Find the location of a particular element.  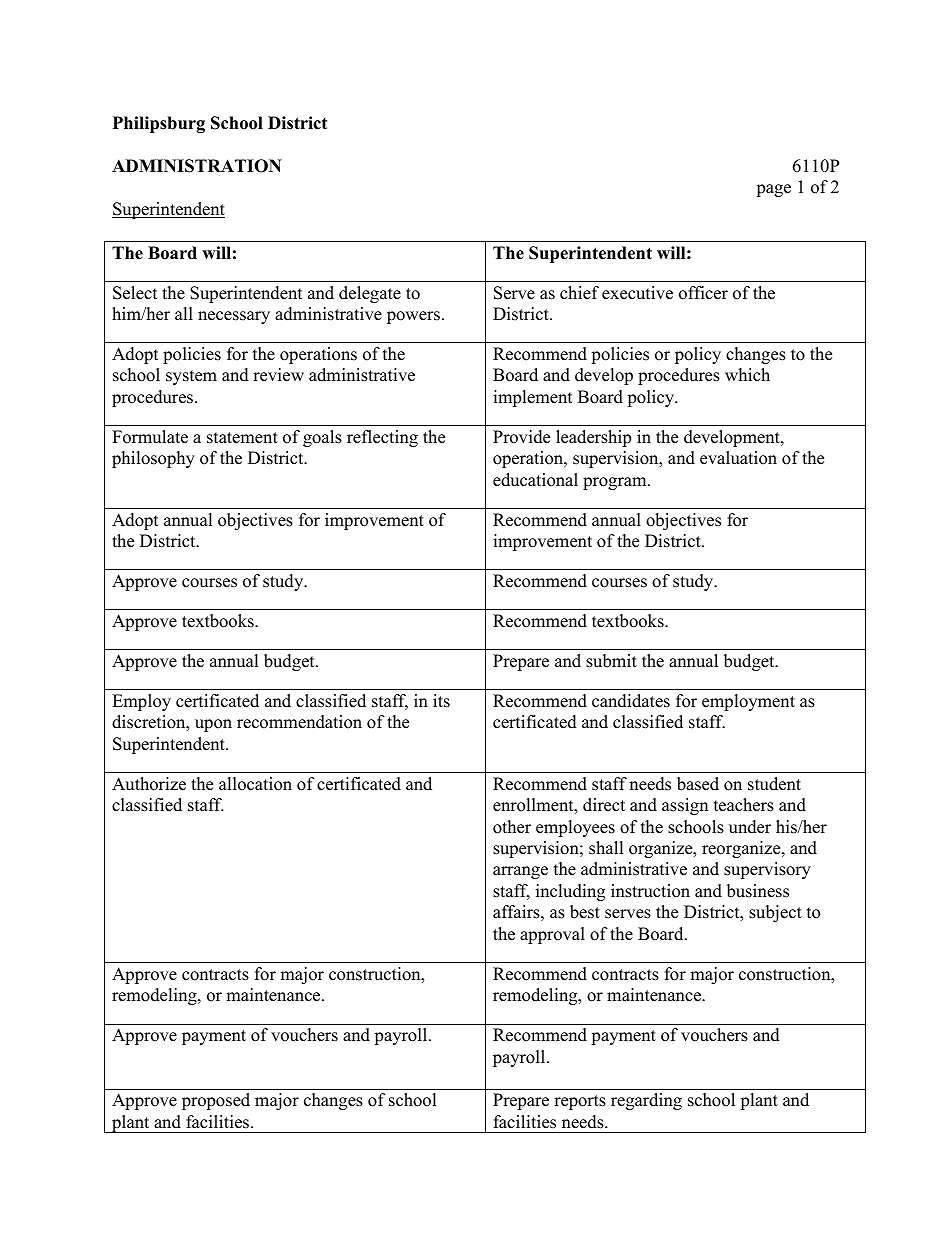

its is located at coordinates (441, 701).
